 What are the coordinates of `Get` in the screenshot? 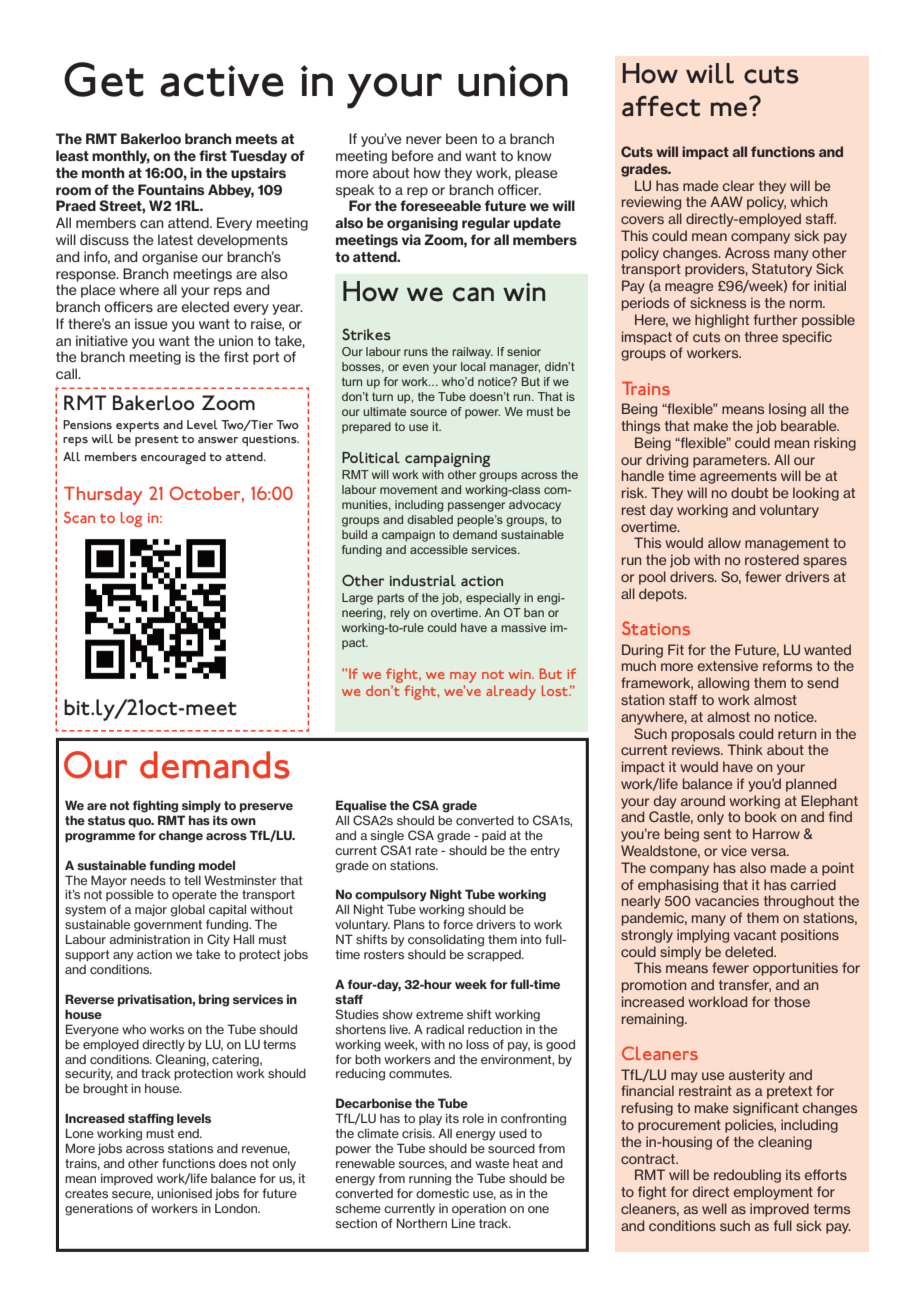 It's located at (104, 79).
